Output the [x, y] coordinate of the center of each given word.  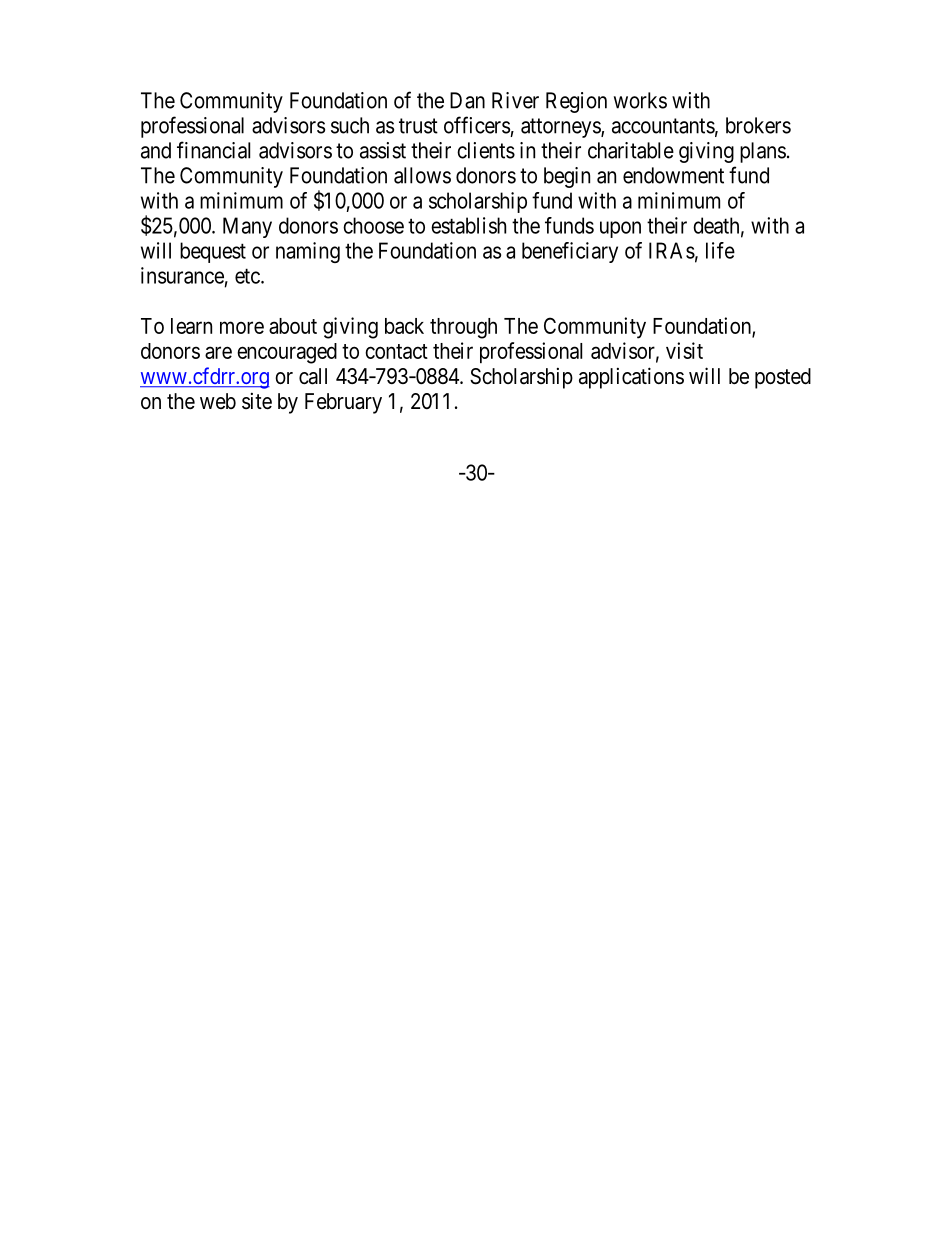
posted [783, 378]
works [640, 100]
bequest [213, 252]
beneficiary [570, 252]
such [350, 125]
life [720, 250]
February [343, 403]
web [218, 401]
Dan [467, 100]
